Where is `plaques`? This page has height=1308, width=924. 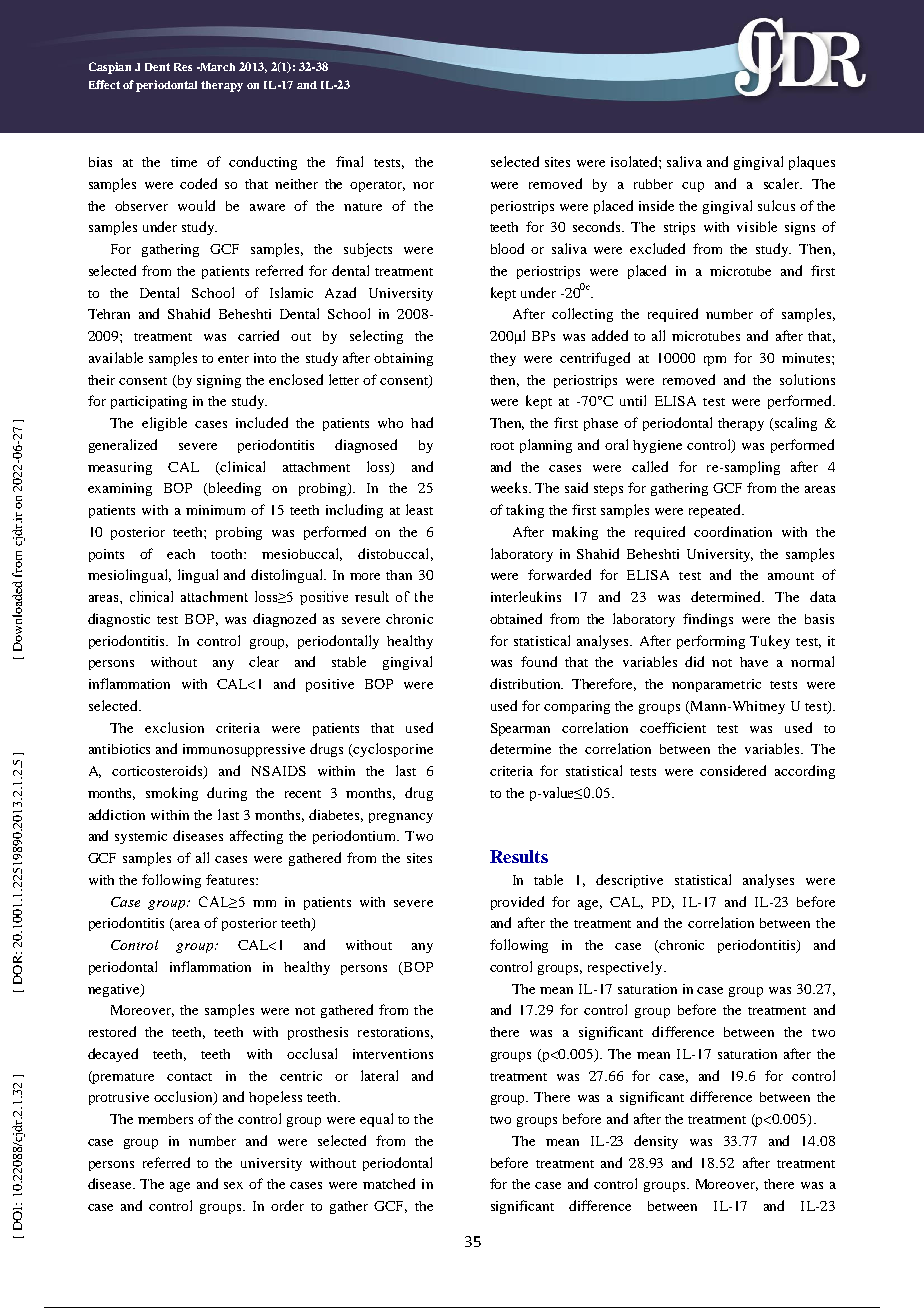 plaques is located at coordinates (812, 163).
